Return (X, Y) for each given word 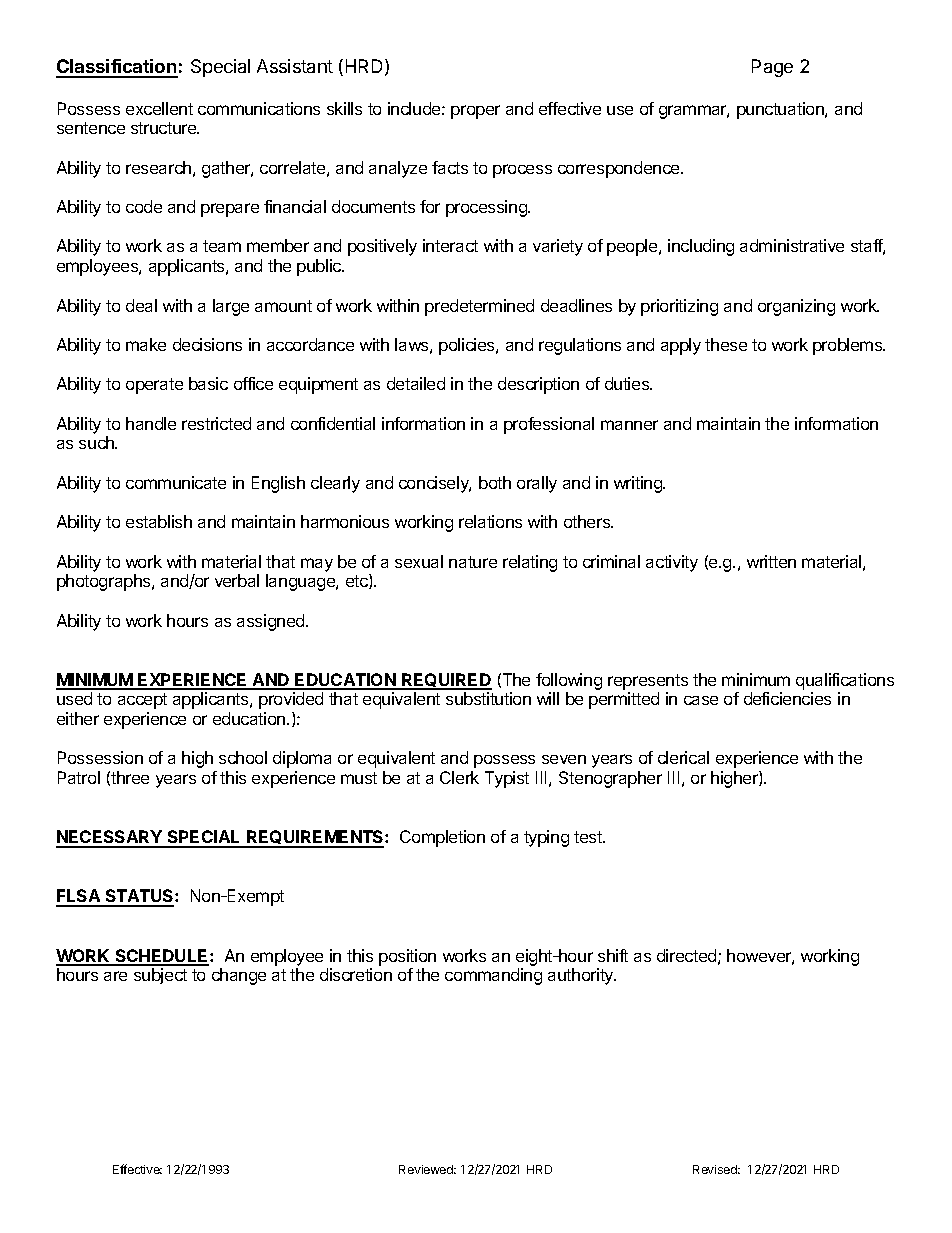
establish (159, 521)
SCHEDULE (162, 957)
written (771, 561)
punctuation (781, 110)
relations (490, 521)
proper (475, 112)
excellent (159, 108)
